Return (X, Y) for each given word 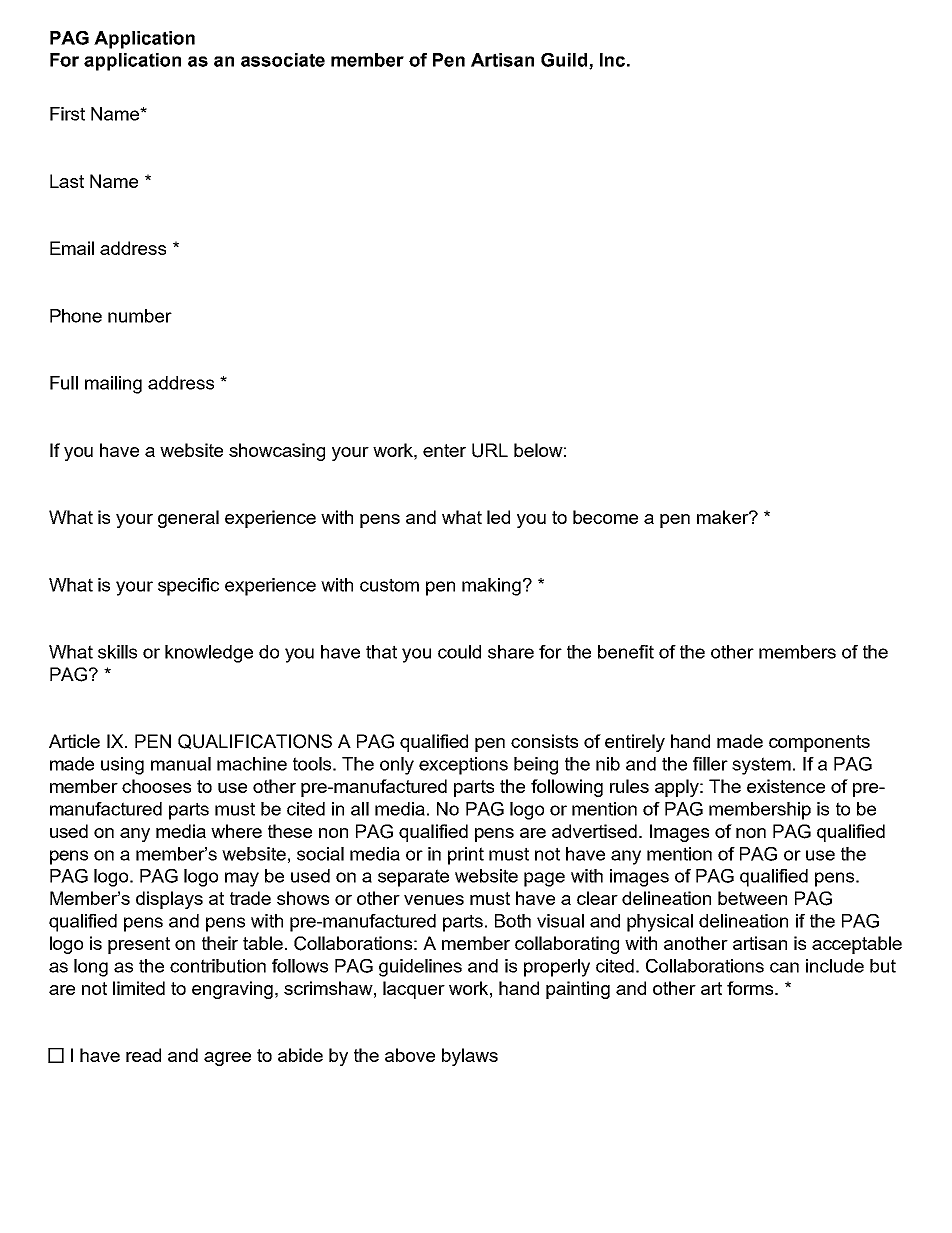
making (491, 587)
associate (283, 60)
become (605, 517)
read (143, 1055)
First (67, 114)
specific (188, 587)
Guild (565, 61)
